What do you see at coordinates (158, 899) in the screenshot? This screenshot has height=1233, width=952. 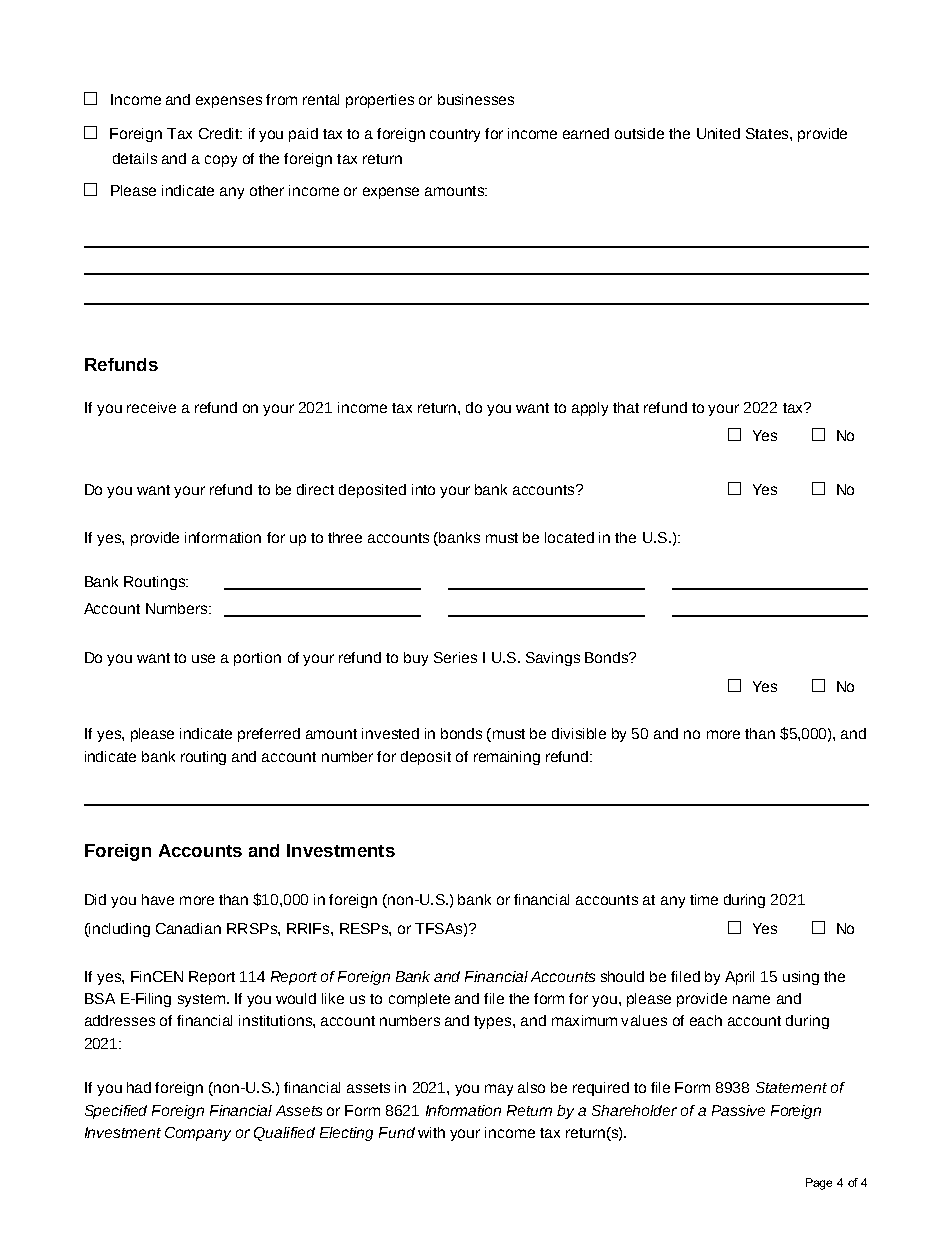 I see `have` at bounding box center [158, 899].
